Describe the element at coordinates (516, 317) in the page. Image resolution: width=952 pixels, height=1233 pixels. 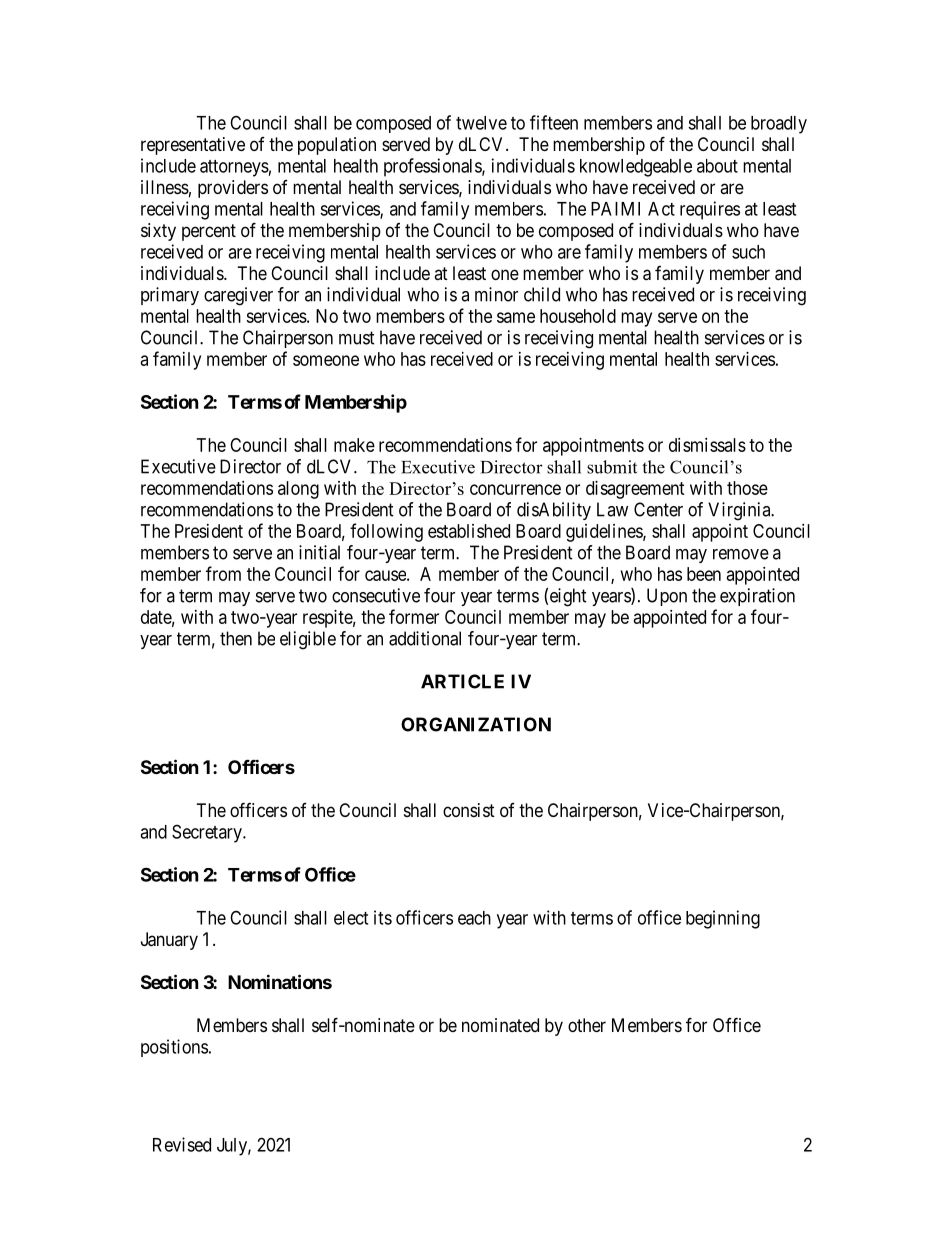
I see `same` at that location.
